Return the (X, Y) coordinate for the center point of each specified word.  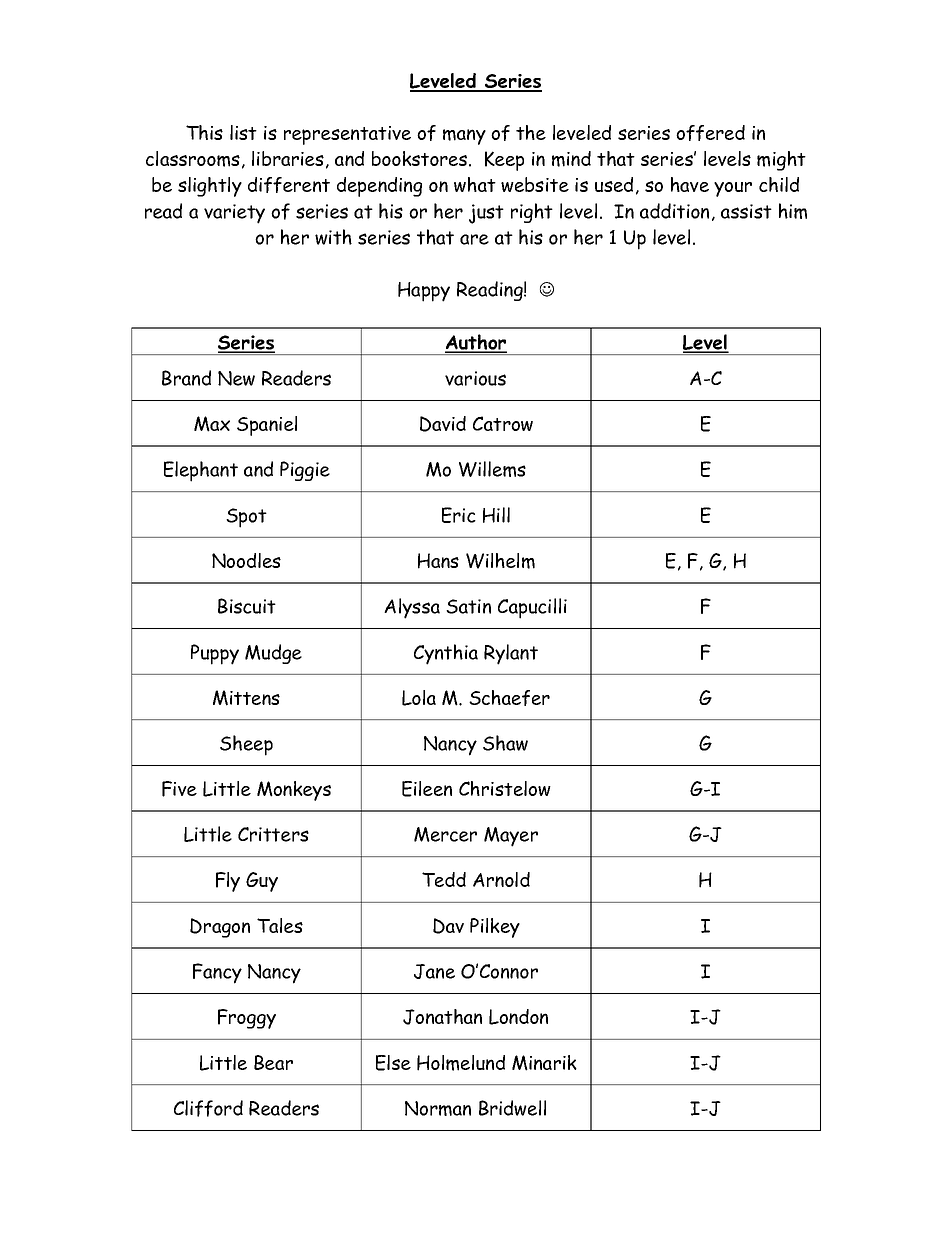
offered (710, 133)
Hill (496, 515)
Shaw (505, 743)
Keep (504, 161)
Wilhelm (500, 561)
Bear (273, 1062)
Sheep (246, 745)
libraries (288, 158)
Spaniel (267, 426)
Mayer (511, 837)
